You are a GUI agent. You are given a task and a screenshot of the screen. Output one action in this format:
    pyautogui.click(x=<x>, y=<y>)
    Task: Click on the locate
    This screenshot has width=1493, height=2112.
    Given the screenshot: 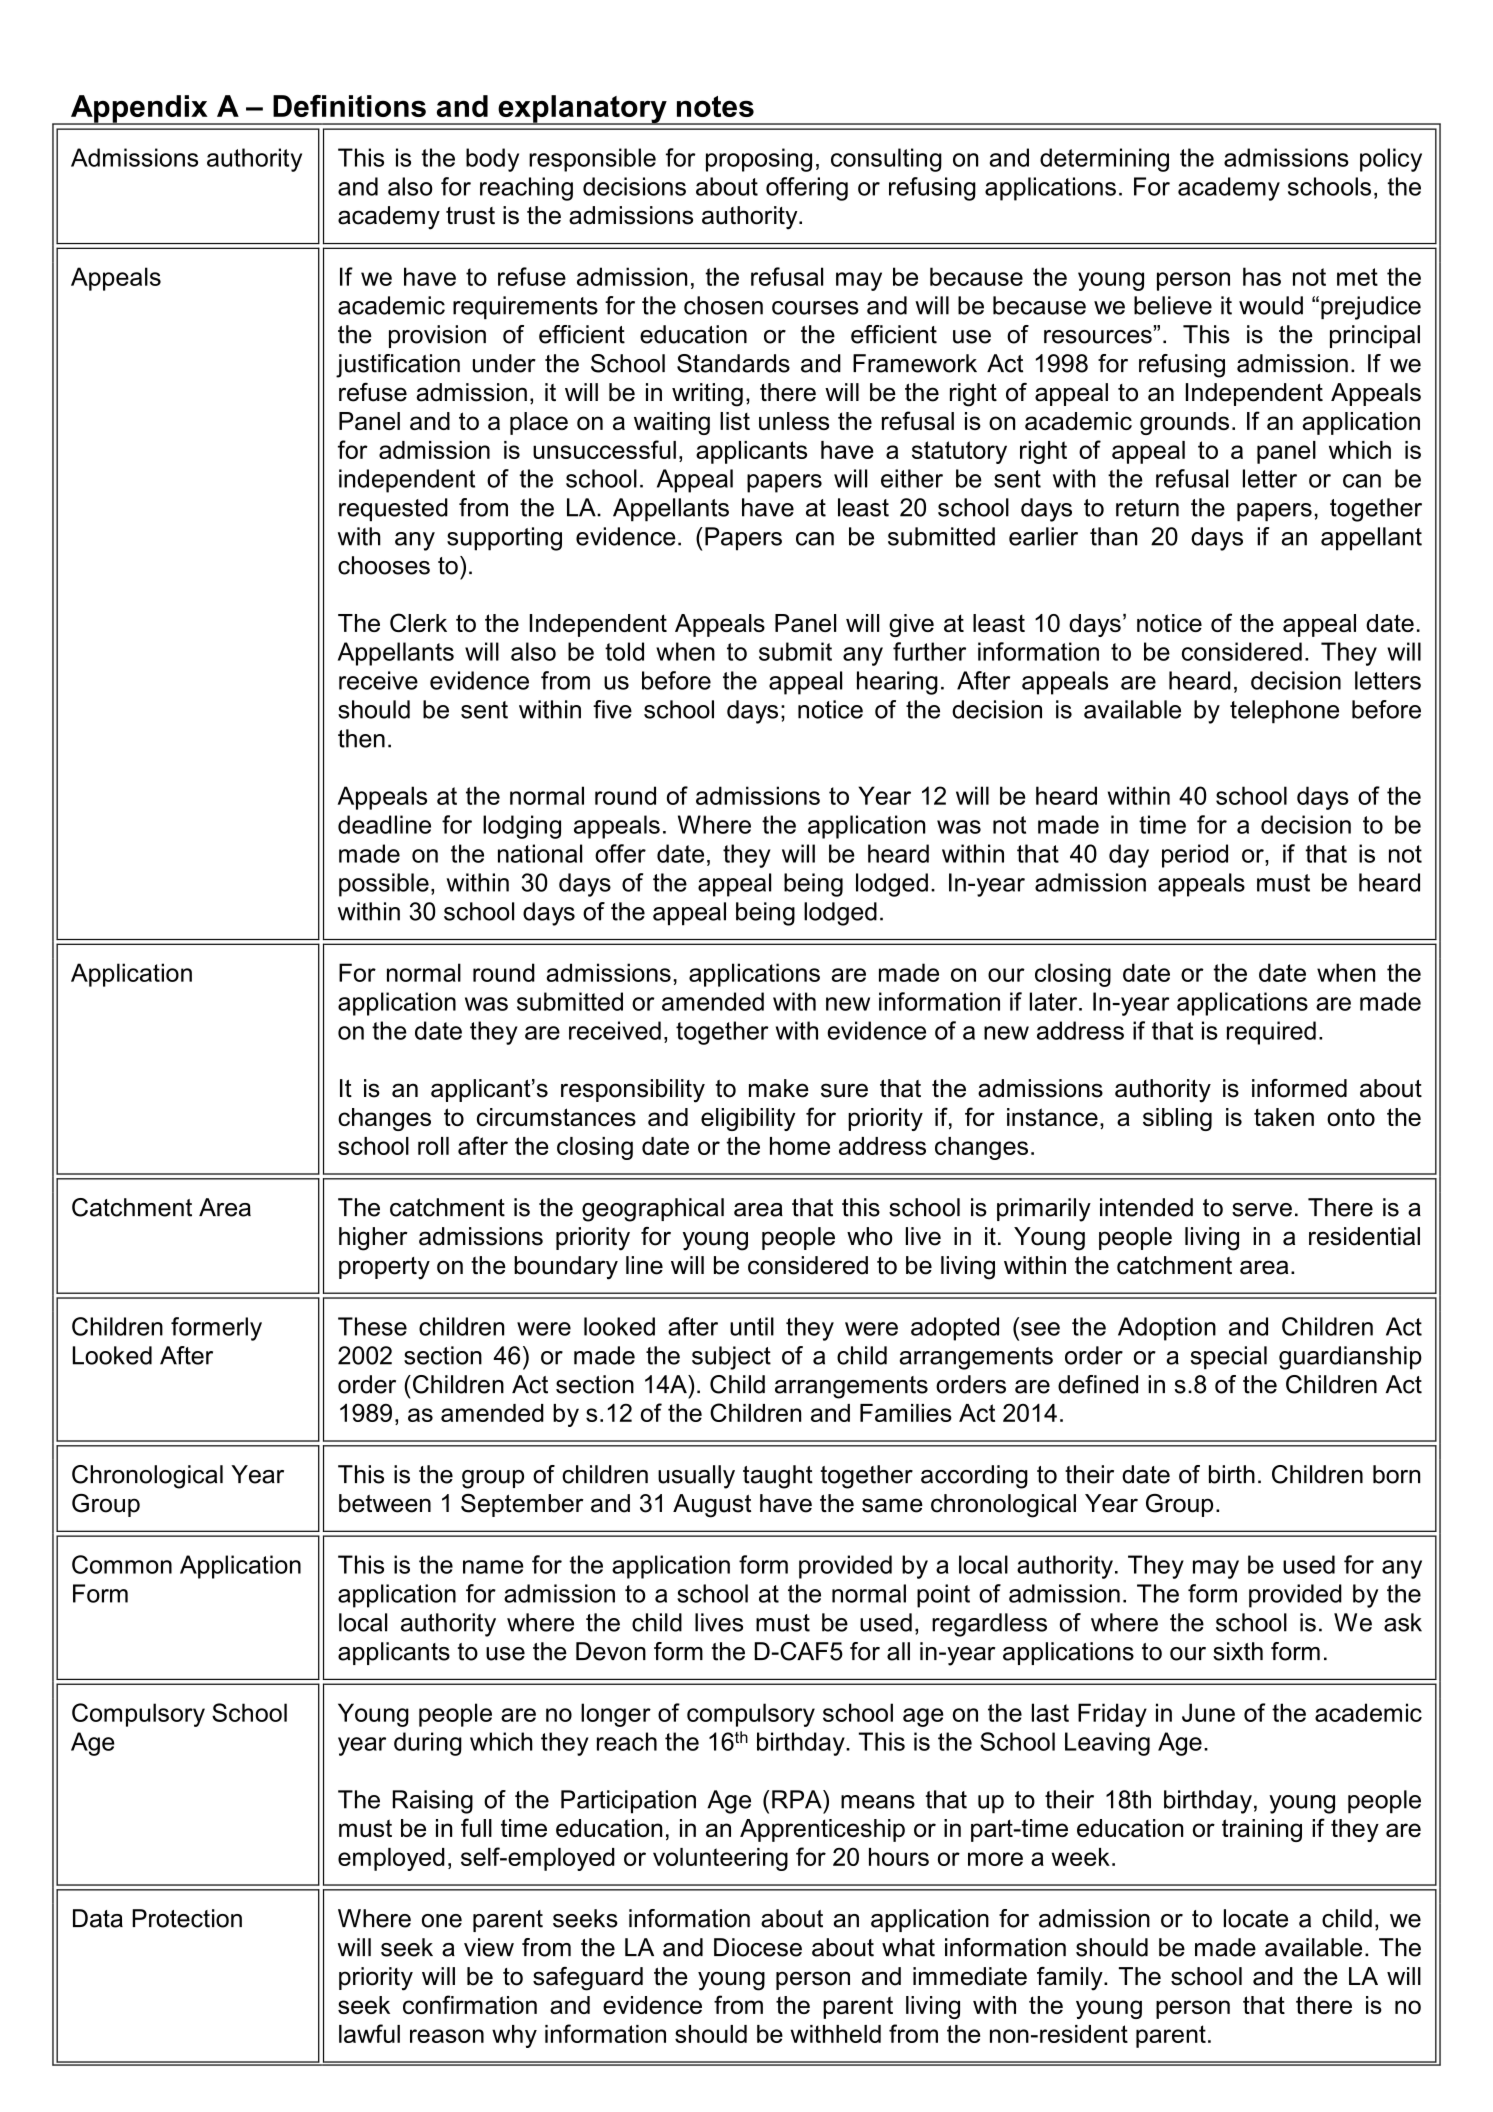 What is the action you would take?
    pyautogui.click(x=1256, y=1918)
